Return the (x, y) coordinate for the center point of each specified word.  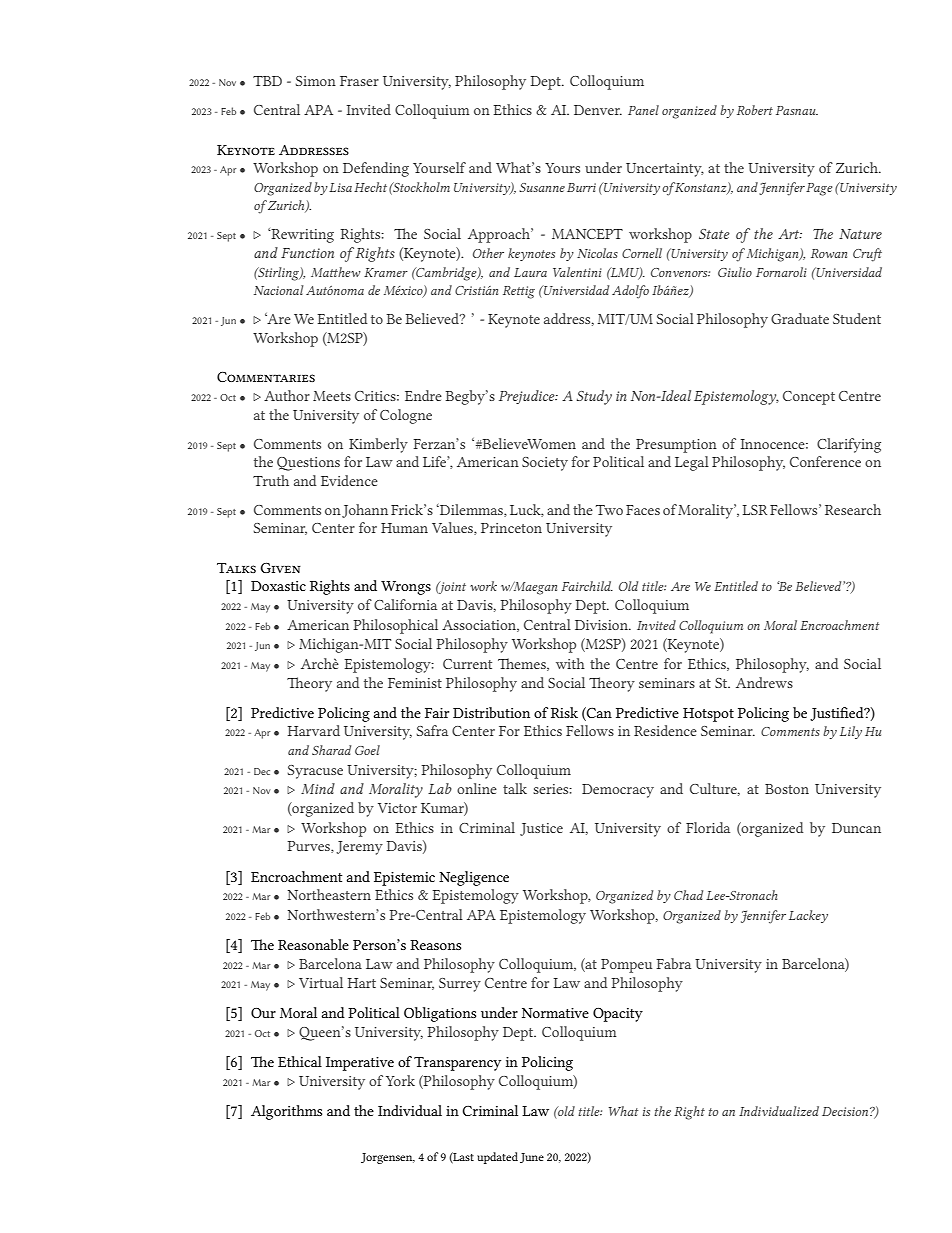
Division (602, 625)
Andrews (764, 682)
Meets (332, 396)
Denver (598, 110)
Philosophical (395, 626)
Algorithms (286, 1112)
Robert (755, 110)
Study (594, 397)
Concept (809, 398)
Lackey (808, 916)
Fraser (359, 81)
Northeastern (329, 894)
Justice (541, 829)
